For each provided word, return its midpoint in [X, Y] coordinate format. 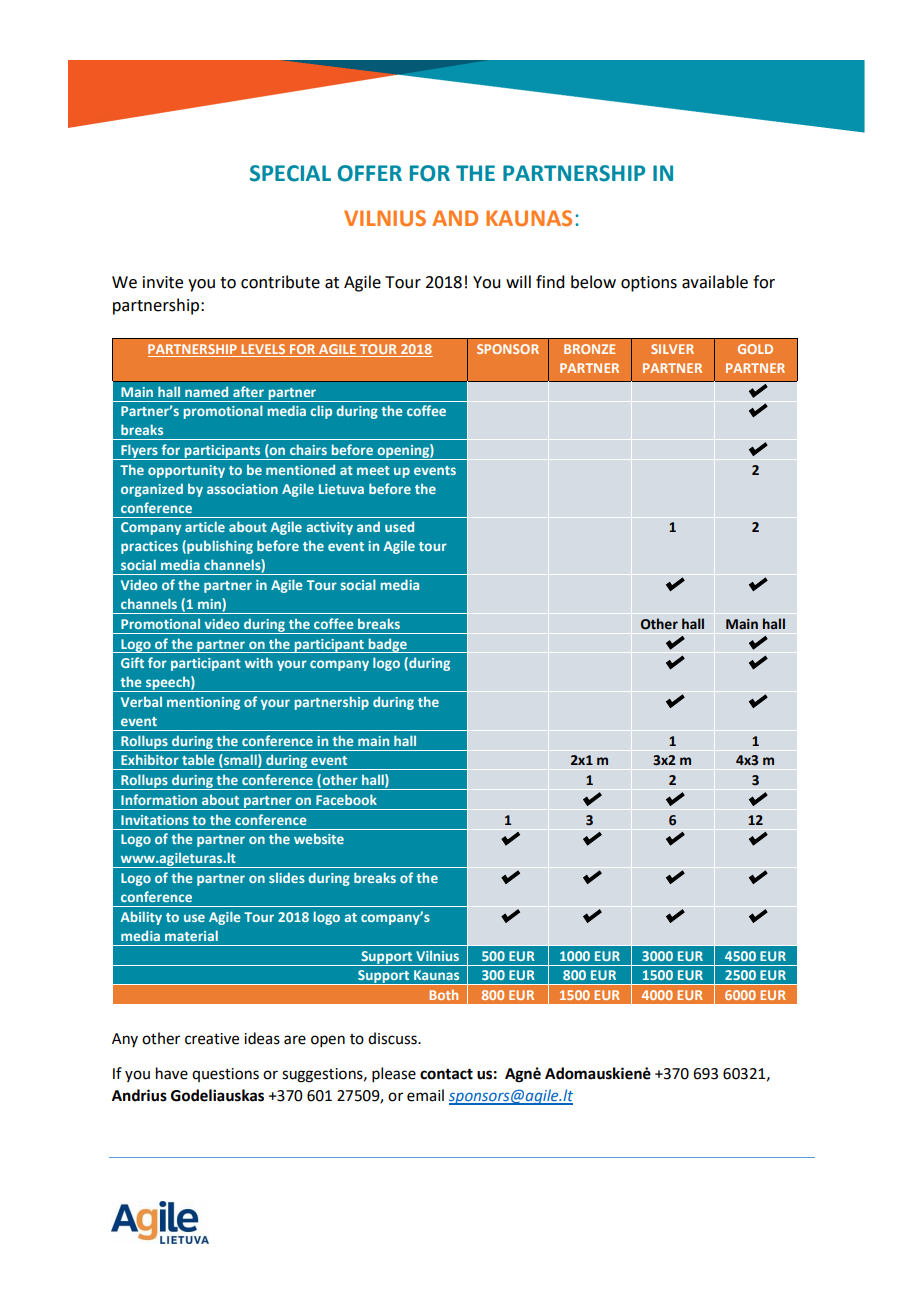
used [399, 526]
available [715, 282]
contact [446, 1074]
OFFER [370, 173]
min [210, 603]
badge [387, 645]
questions [225, 1075]
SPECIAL [290, 173]
